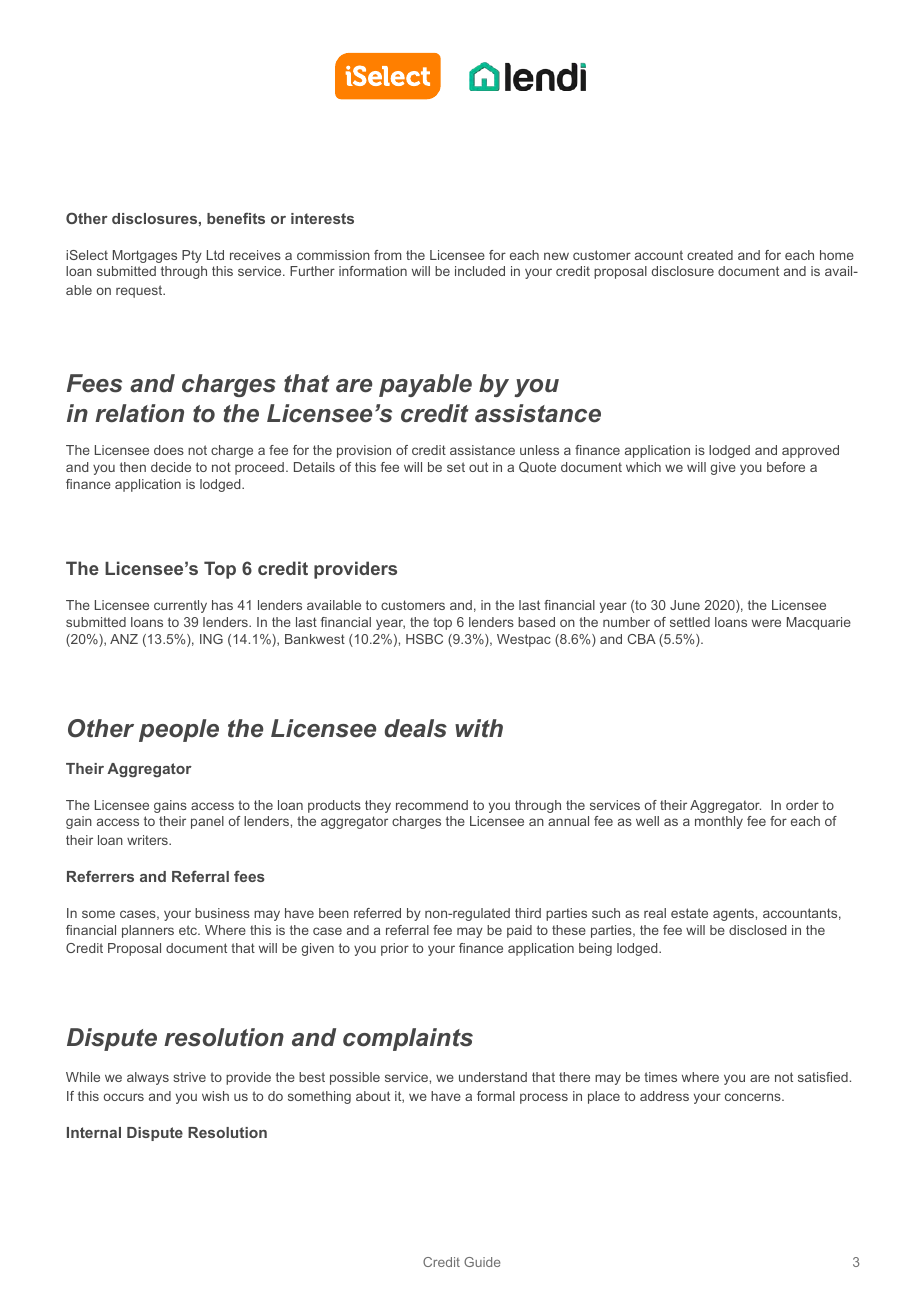 The image size is (924, 1308). I want to click on address, so click(664, 1096).
